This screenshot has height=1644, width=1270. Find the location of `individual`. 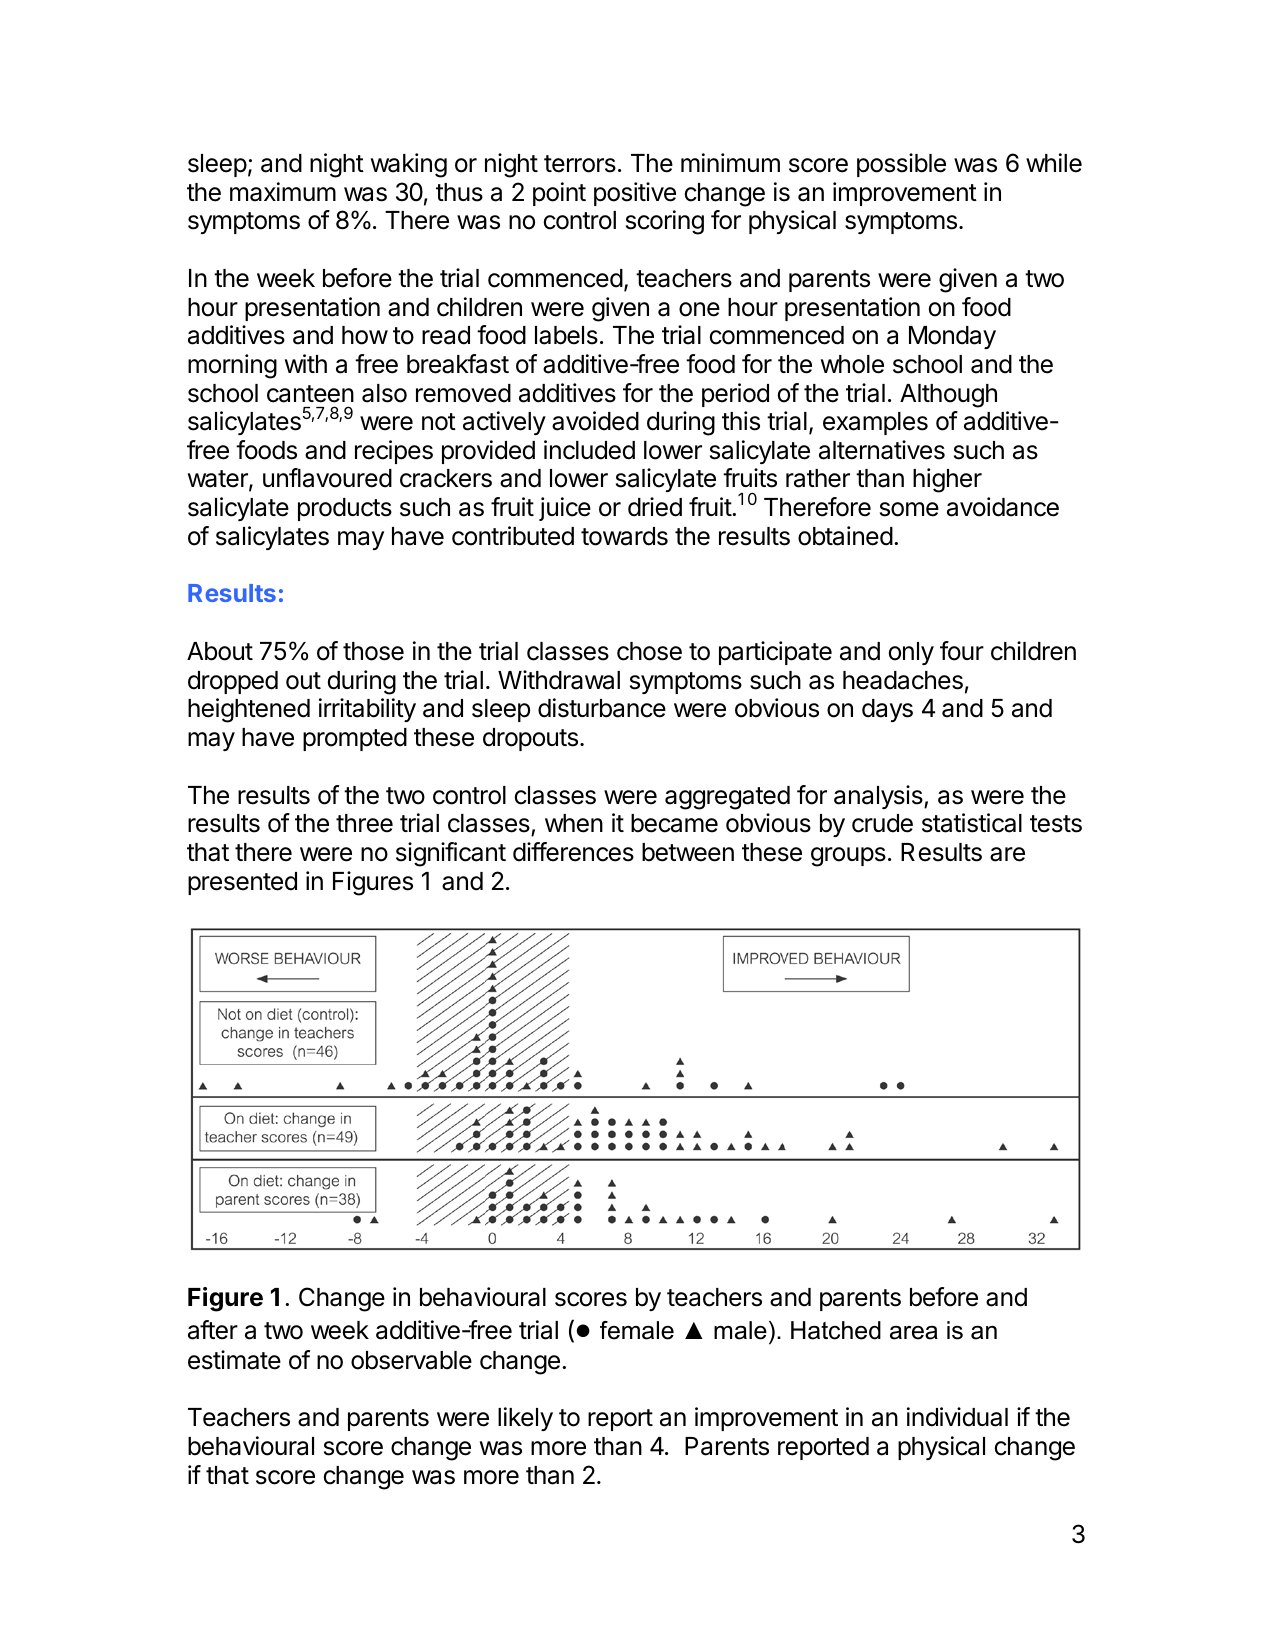

individual is located at coordinates (957, 1417).
